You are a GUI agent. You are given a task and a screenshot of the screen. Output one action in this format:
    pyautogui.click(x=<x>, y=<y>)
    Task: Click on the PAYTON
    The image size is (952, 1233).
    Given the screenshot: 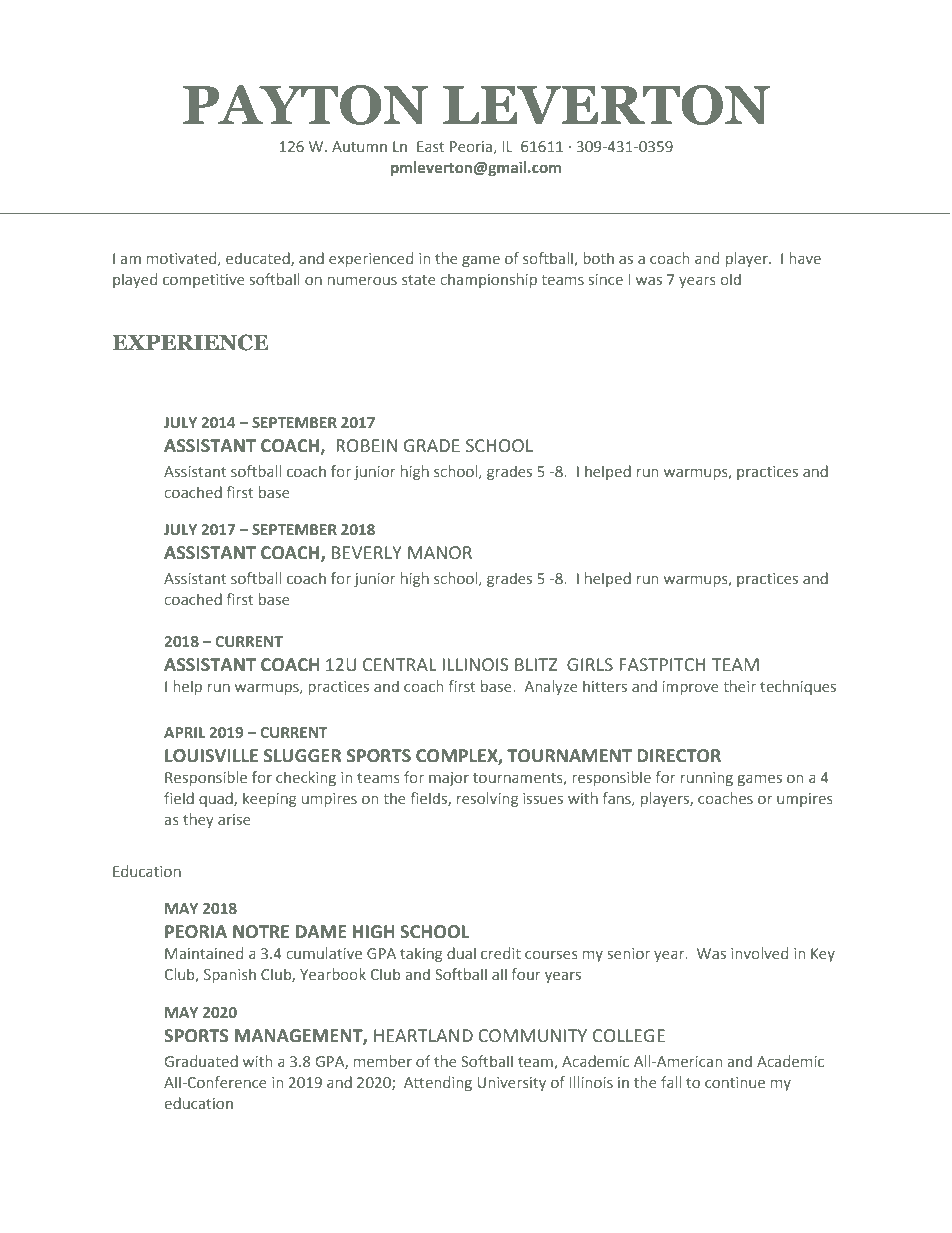 What is the action you would take?
    pyautogui.click(x=305, y=105)
